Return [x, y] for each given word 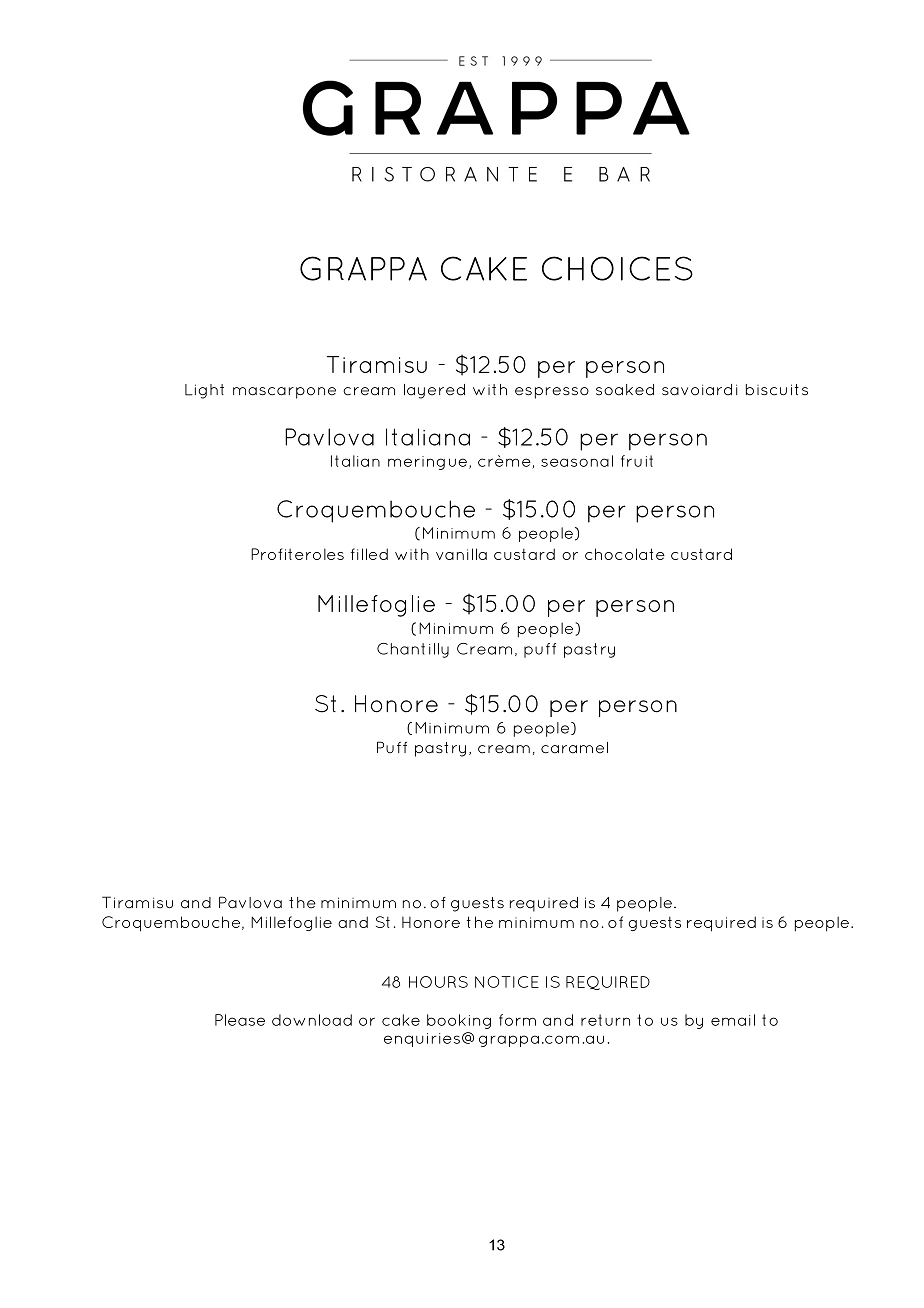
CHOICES [617, 268]
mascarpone [284, 393]
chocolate [625, 554]
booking [459, 1021]
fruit [637, 461]
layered [434, 391]
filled [369, 554]
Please [240, 1020]
